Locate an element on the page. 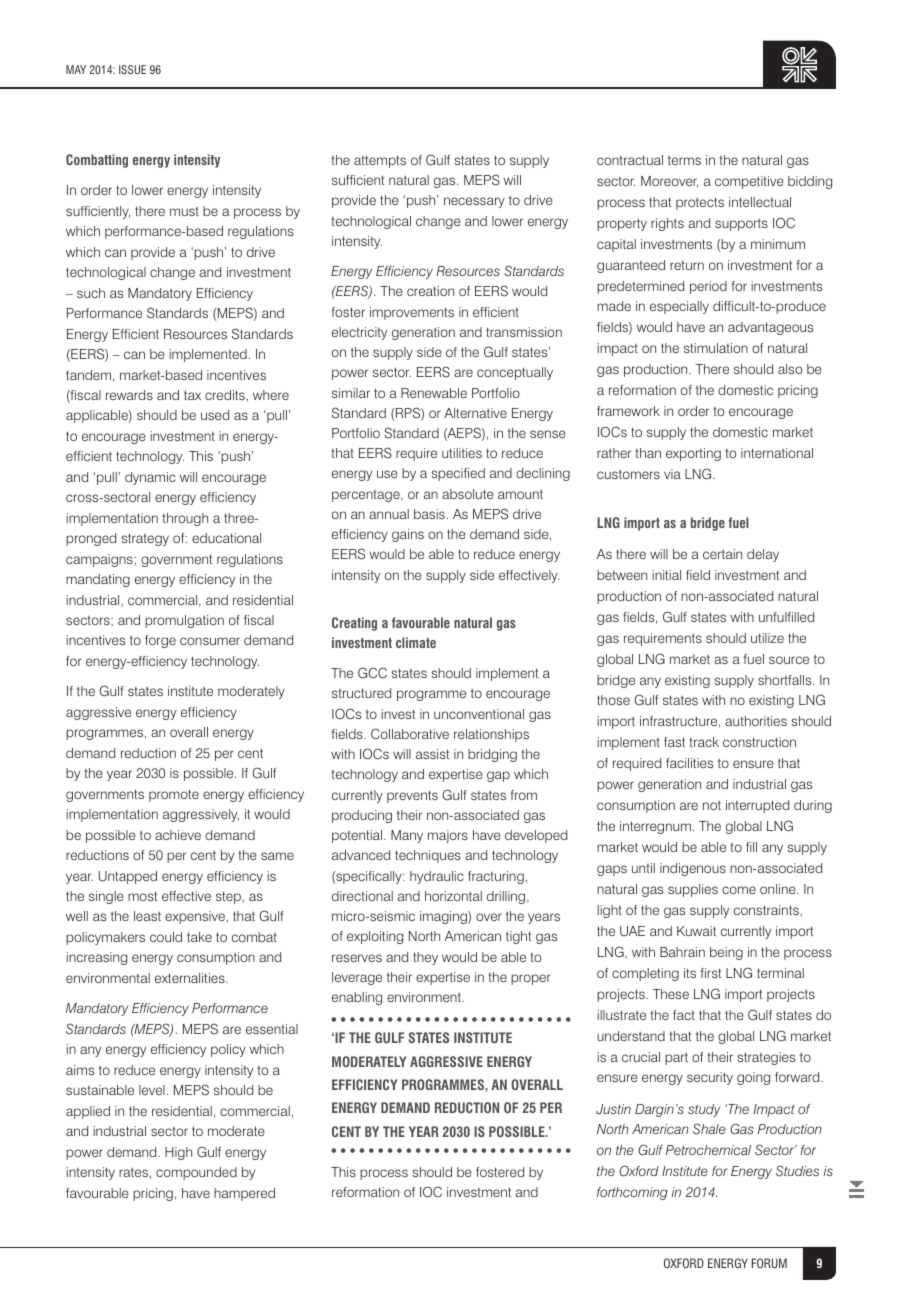 The width and height of the image is (924, 1308). achieve is located at coordinates (178, 835).
